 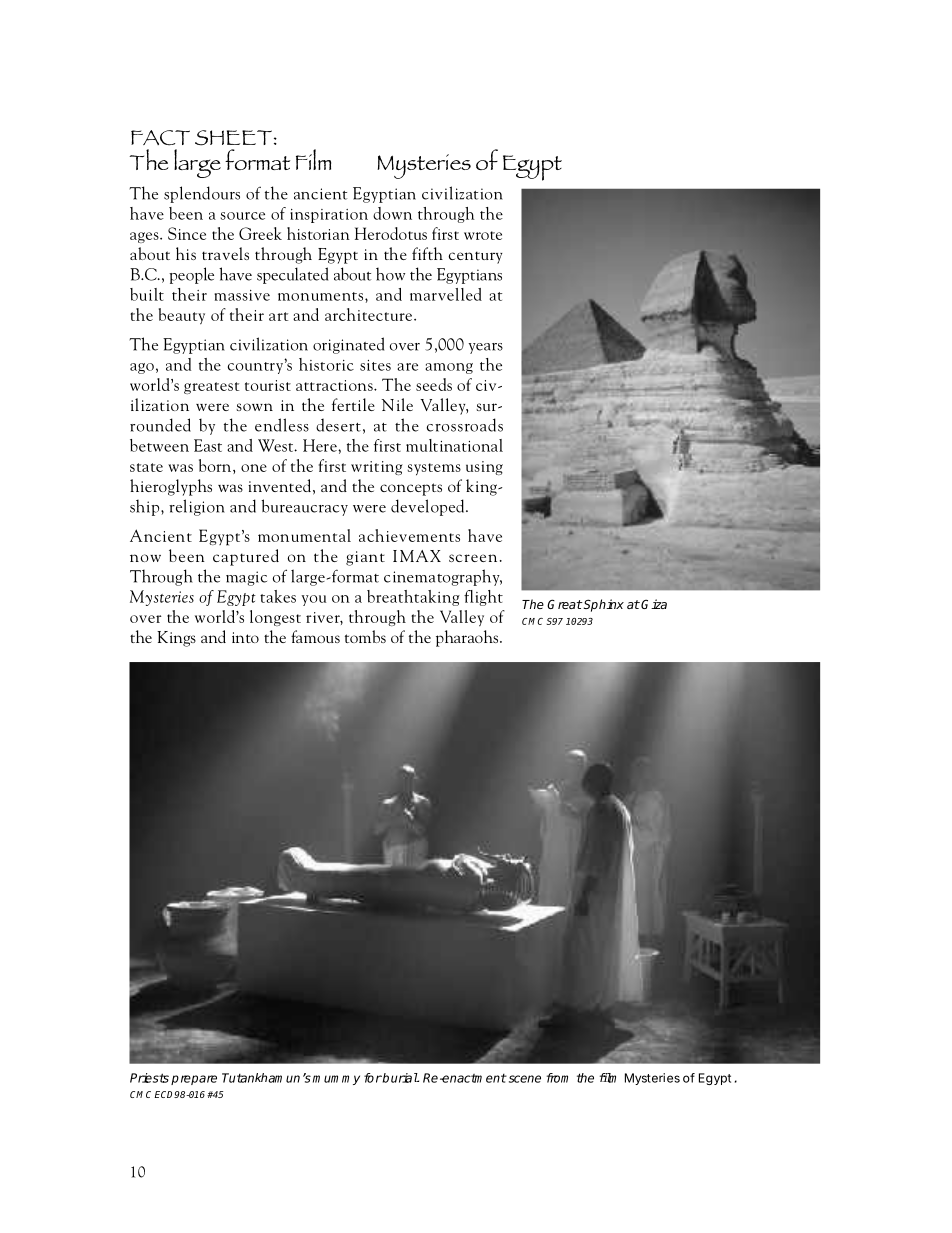 I want to click on tombs, so click(x=365, y=636).
